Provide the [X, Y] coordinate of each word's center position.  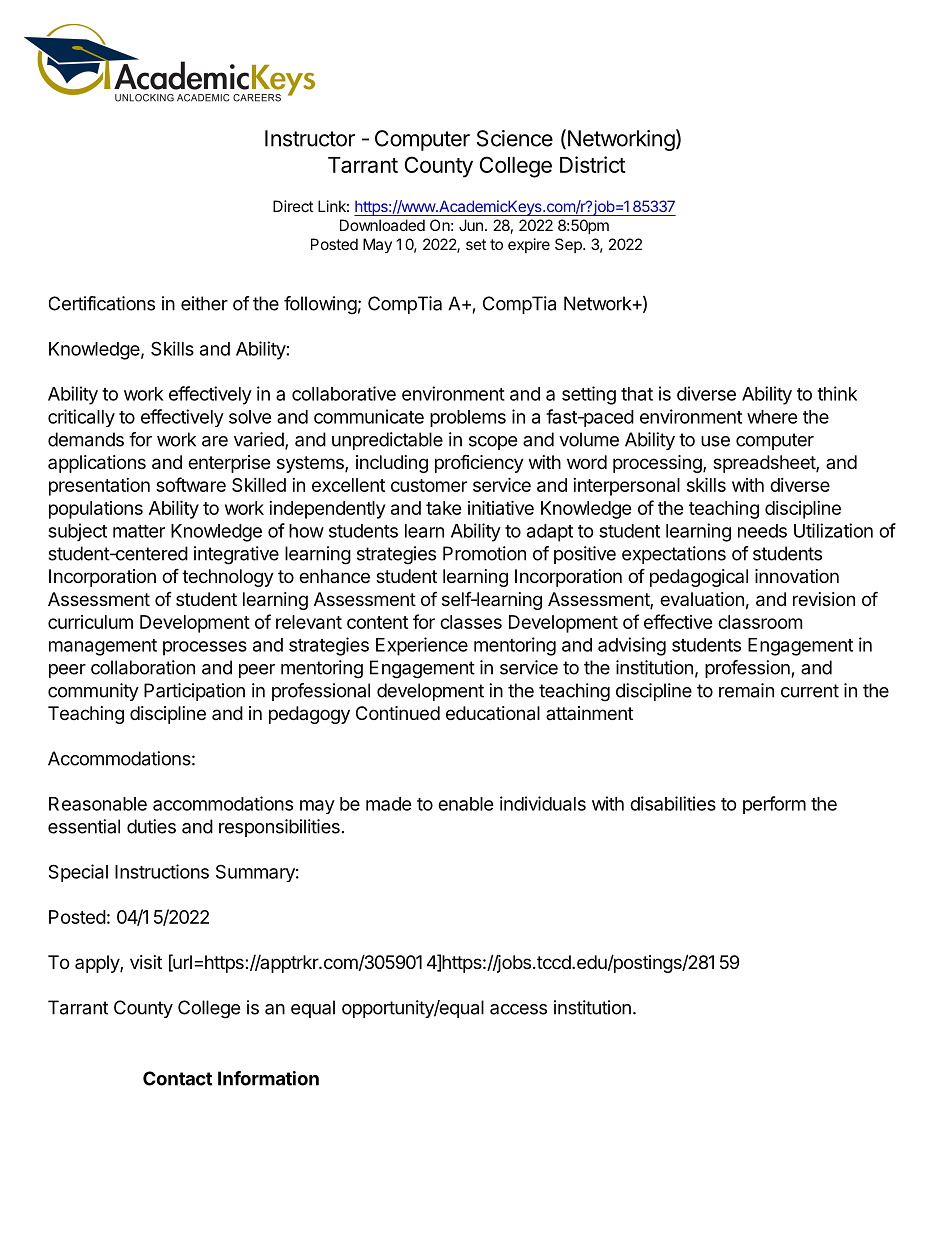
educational [493, 713]
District [593, 164]
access [518, 1009]
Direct [293, 206]
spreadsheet [765, 464]
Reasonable [98, 804]
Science [515, 138]
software [191, 484]
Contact [177, 1078]
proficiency [479, 463]
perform [774, 805]
